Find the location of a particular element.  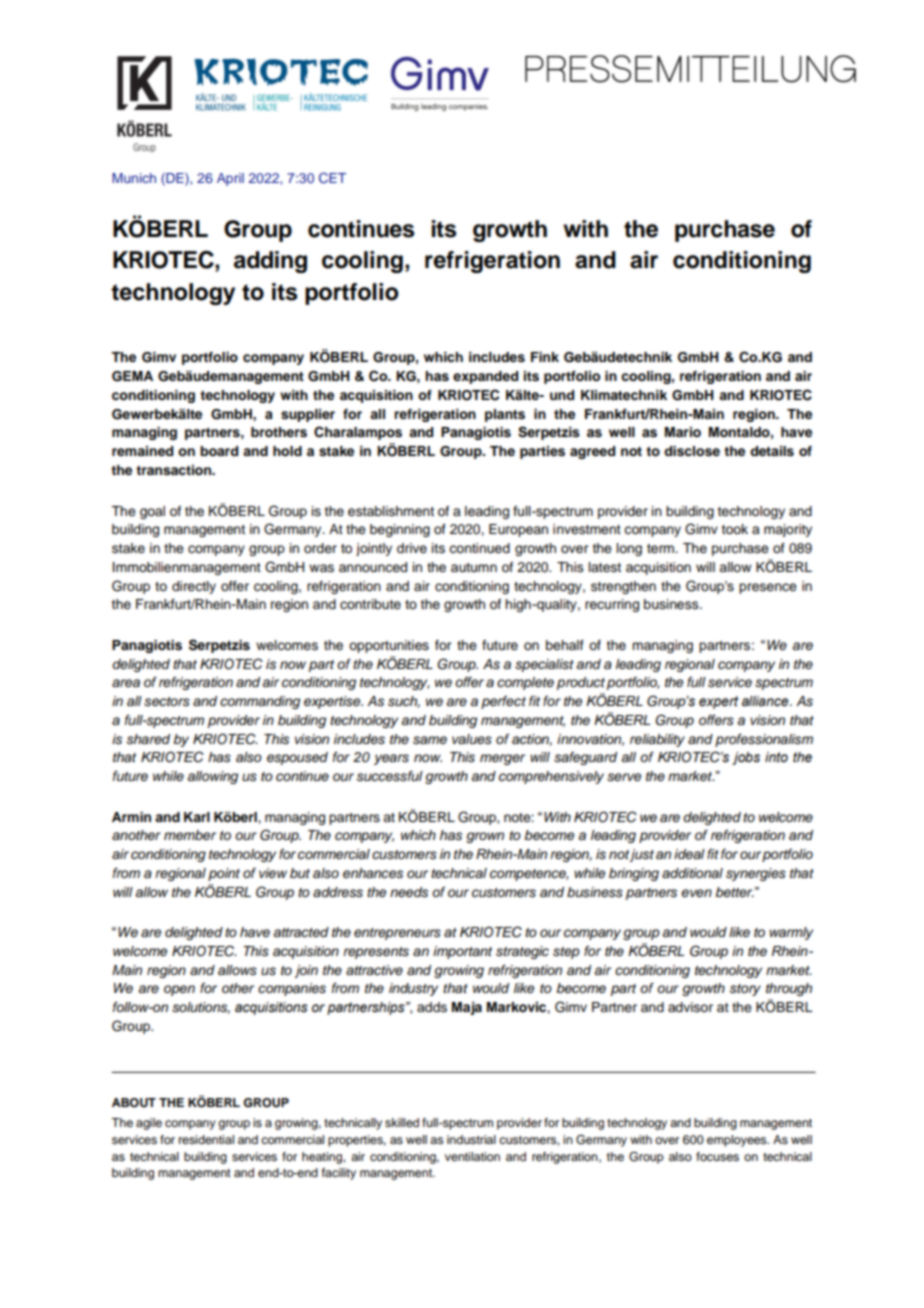

grown is located at coordinates (485, 837).
